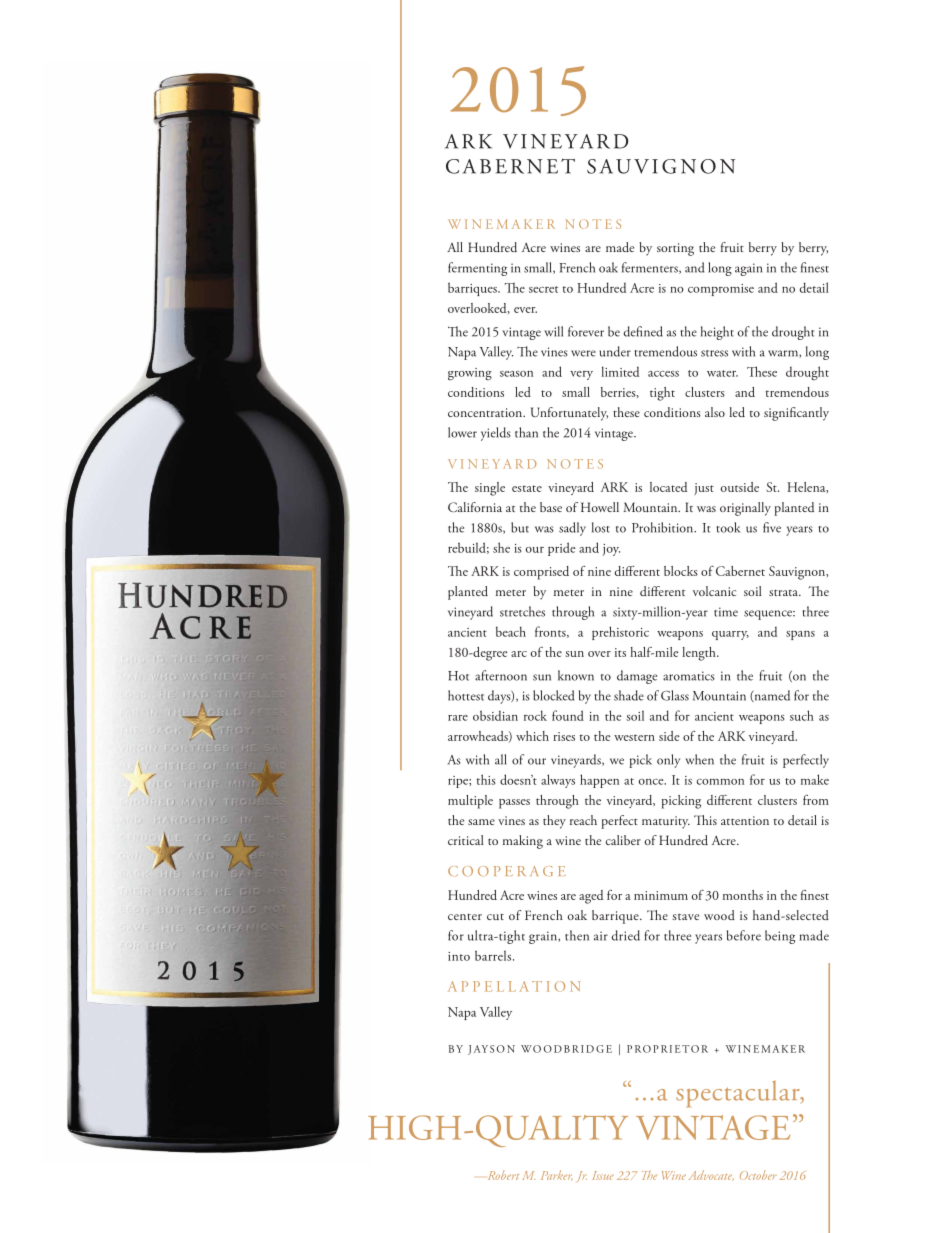 The image size is (952, 1233). I want to click on she, so click(501, 547).
